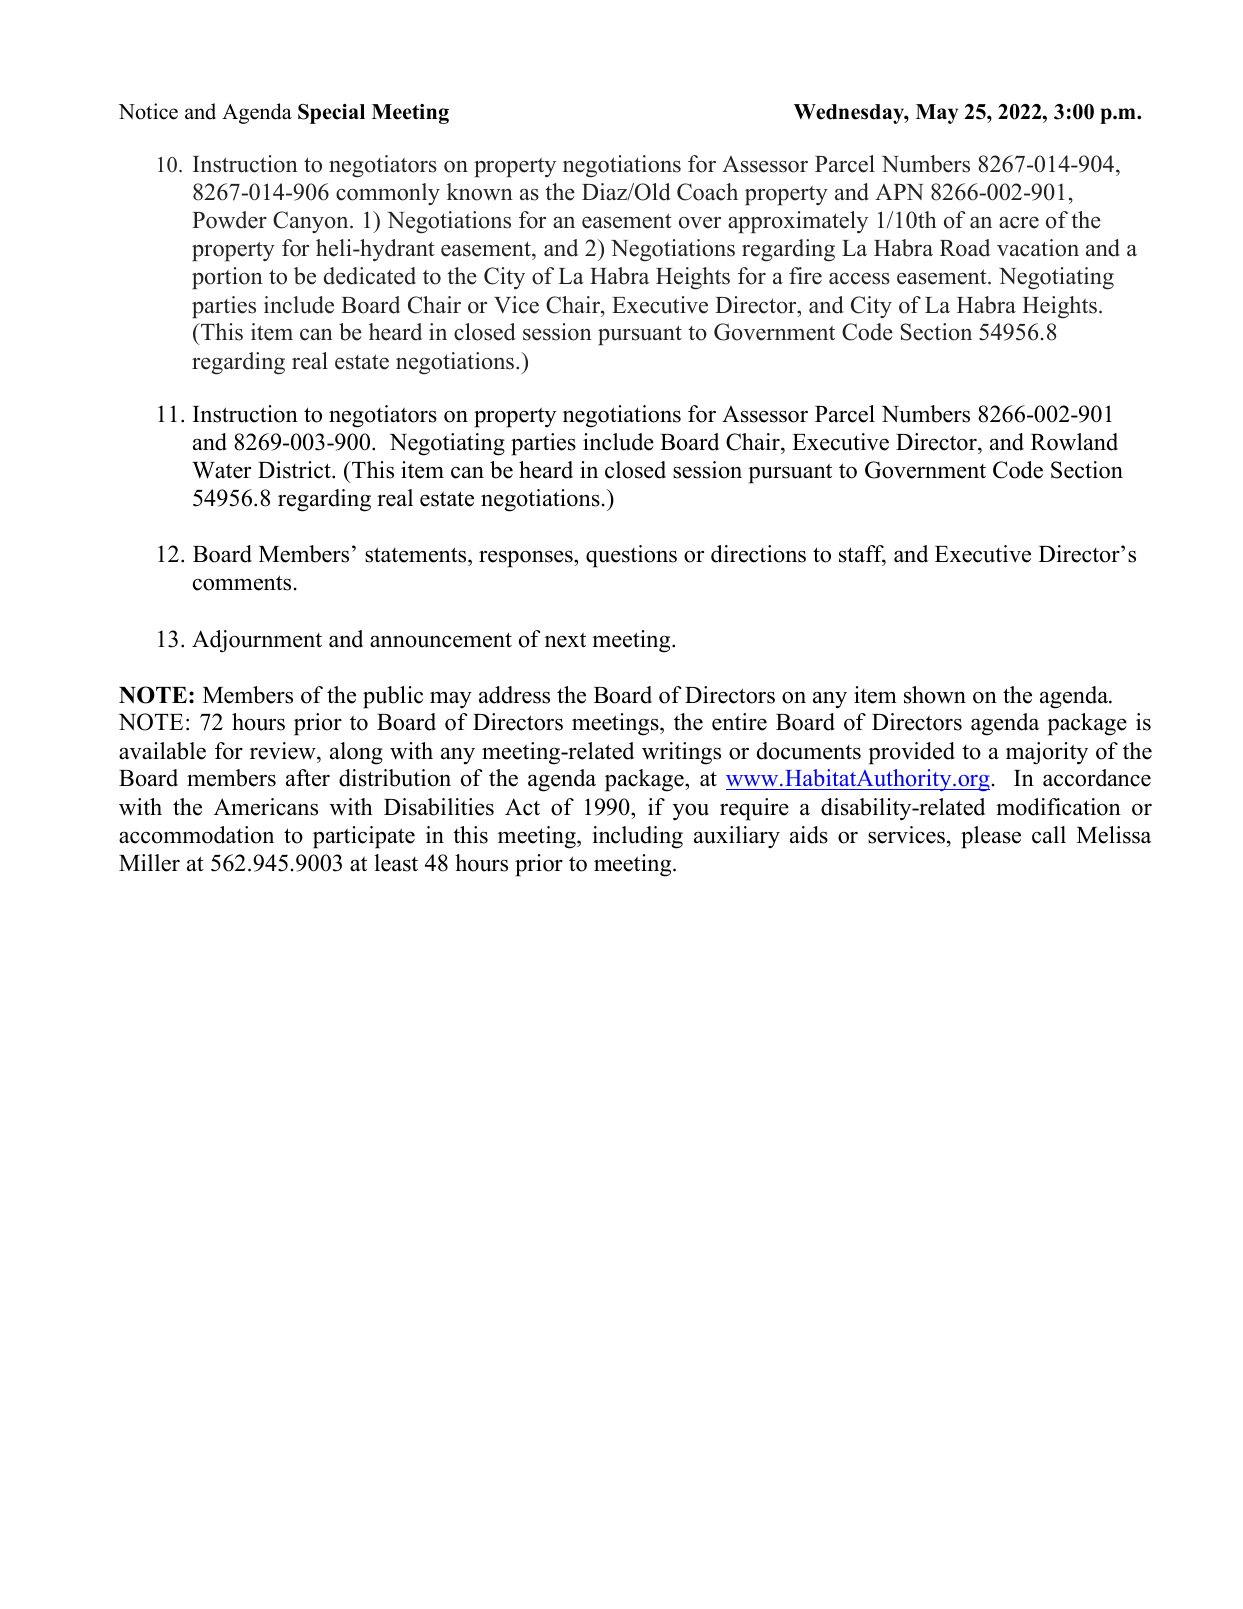 This screenshot has width=1243, height=1609. Describe the element at coordinates (295, 470) in the screenshot. I see `District` at that location.
